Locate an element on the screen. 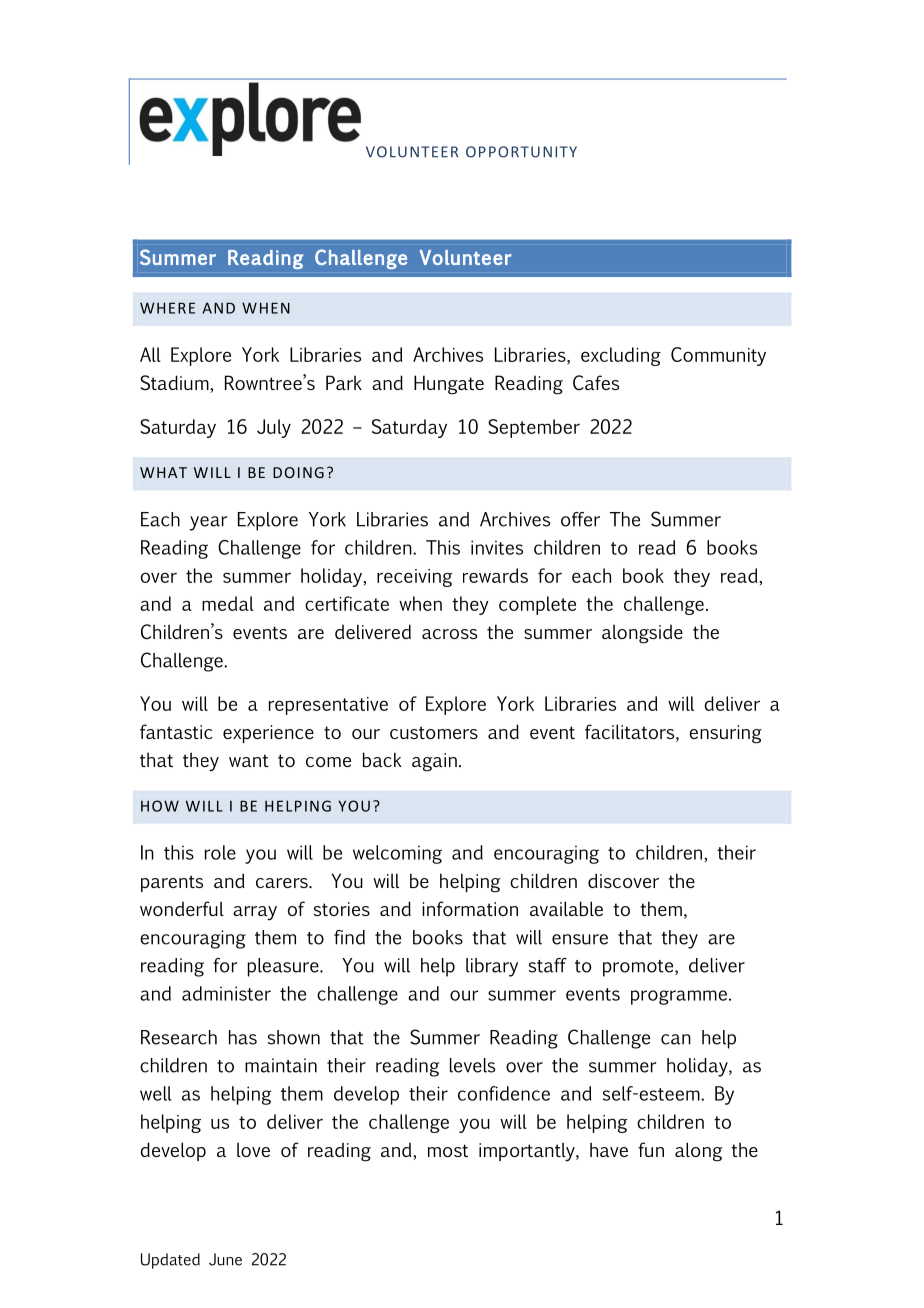 This screenshot has width=924, height=1308. most is located at coordinates (448, 1150).
